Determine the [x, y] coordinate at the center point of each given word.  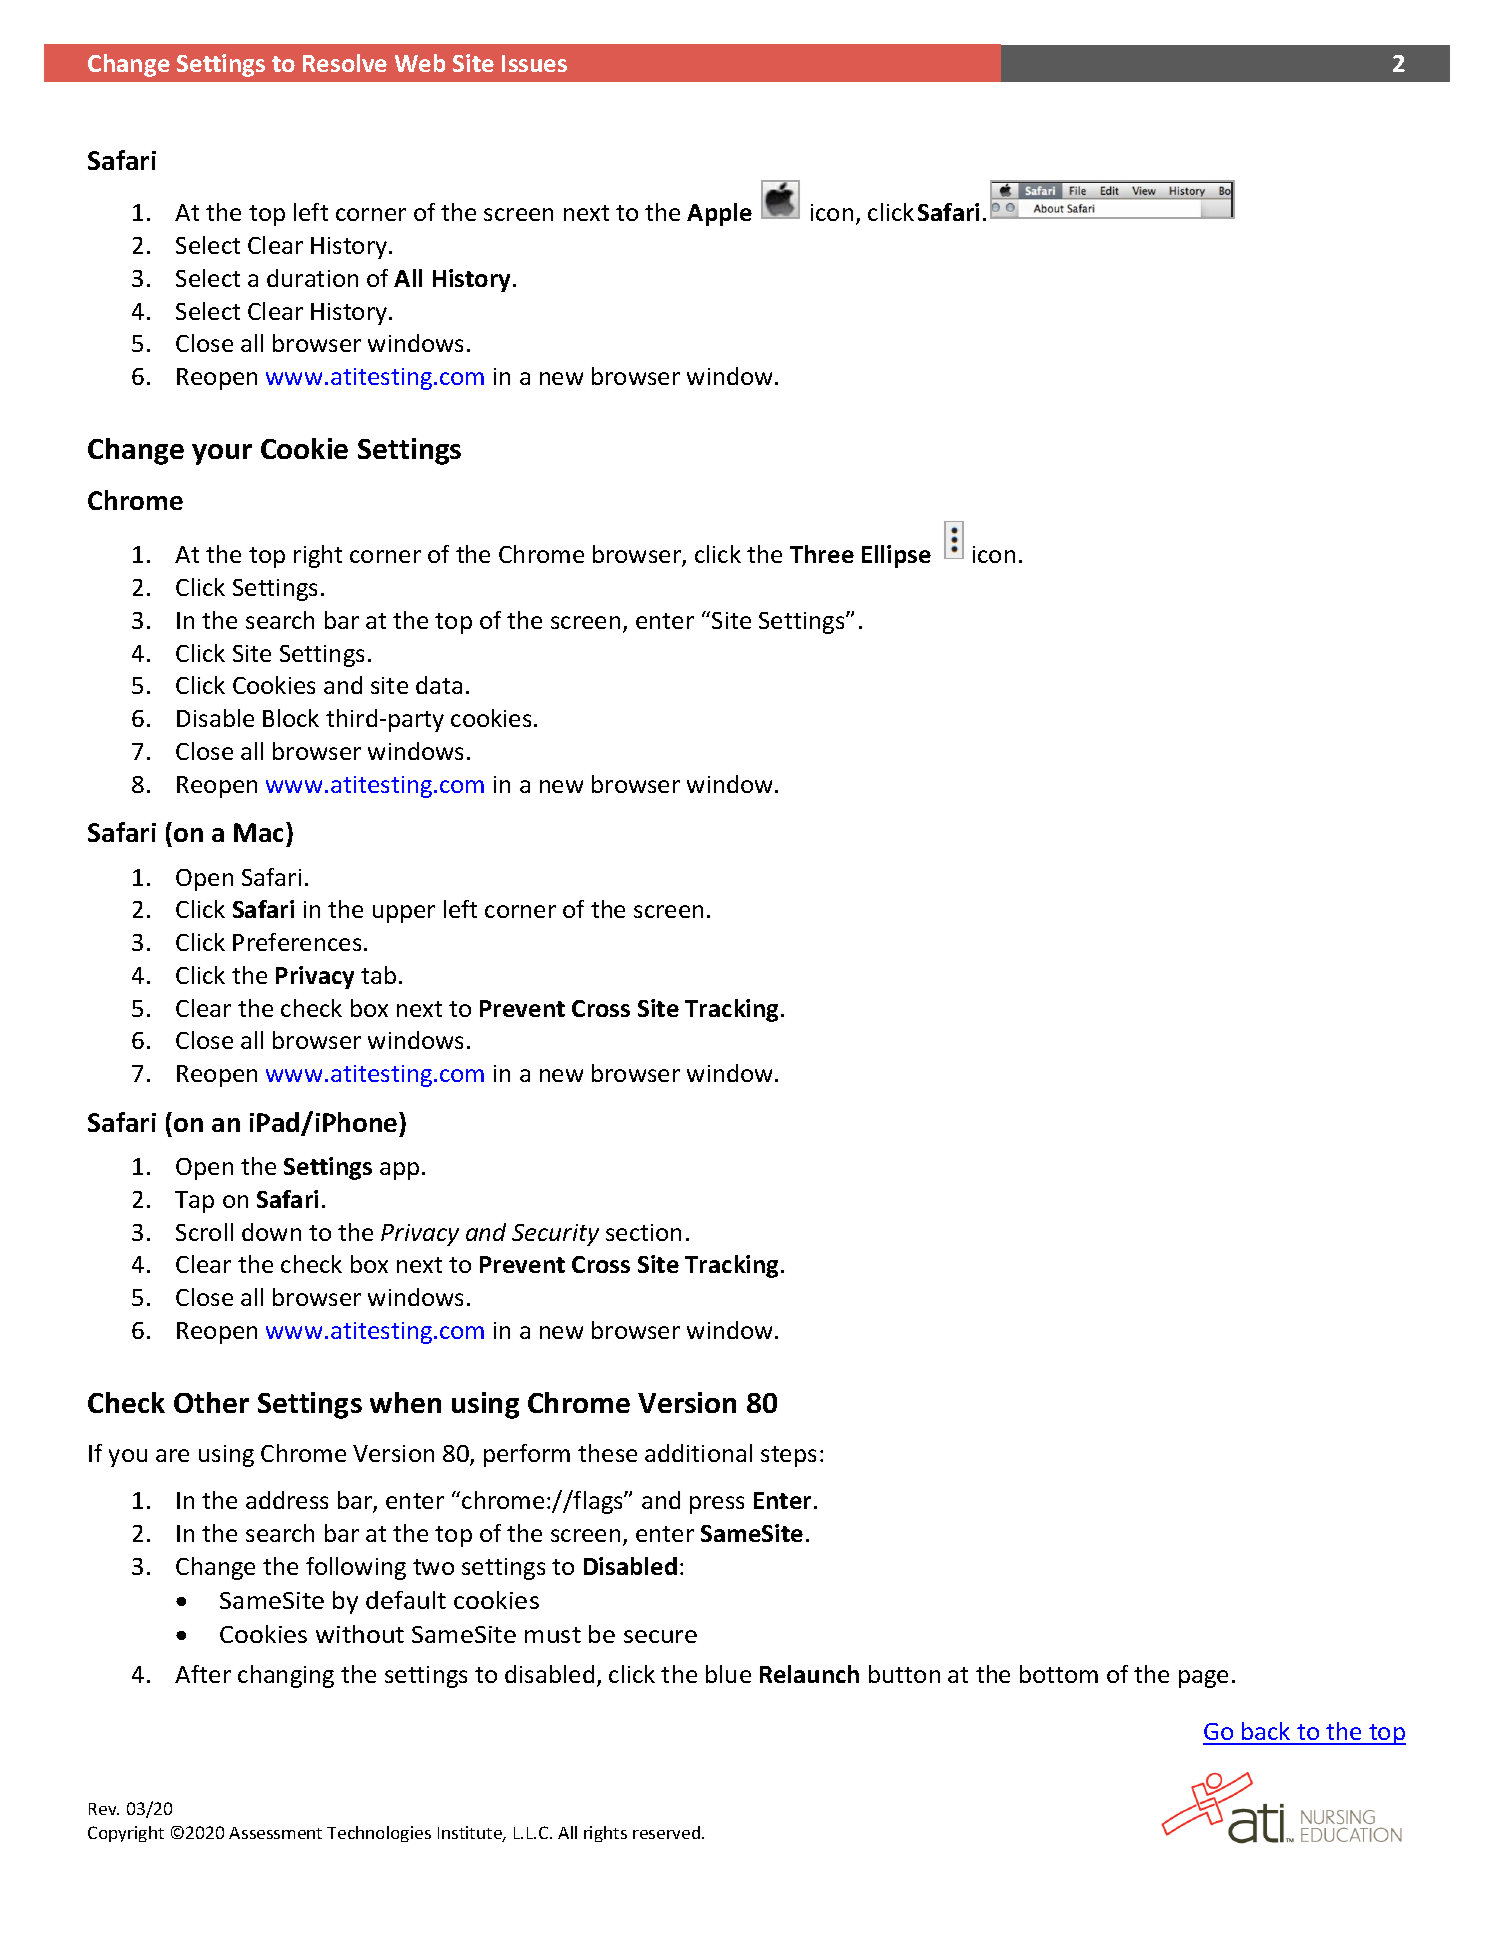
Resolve [345, 63]
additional [698, 1453]
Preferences [297, 942]
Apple [719, 214]
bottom [1059, 1674]
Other [211, 1402]
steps [788, 1456]
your [222, 454]
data [439, 685]
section [643, 1232]
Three [822, 554]
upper [404, 914]
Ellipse [896, 556]
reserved [668, 1832]
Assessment [275, 1833]
